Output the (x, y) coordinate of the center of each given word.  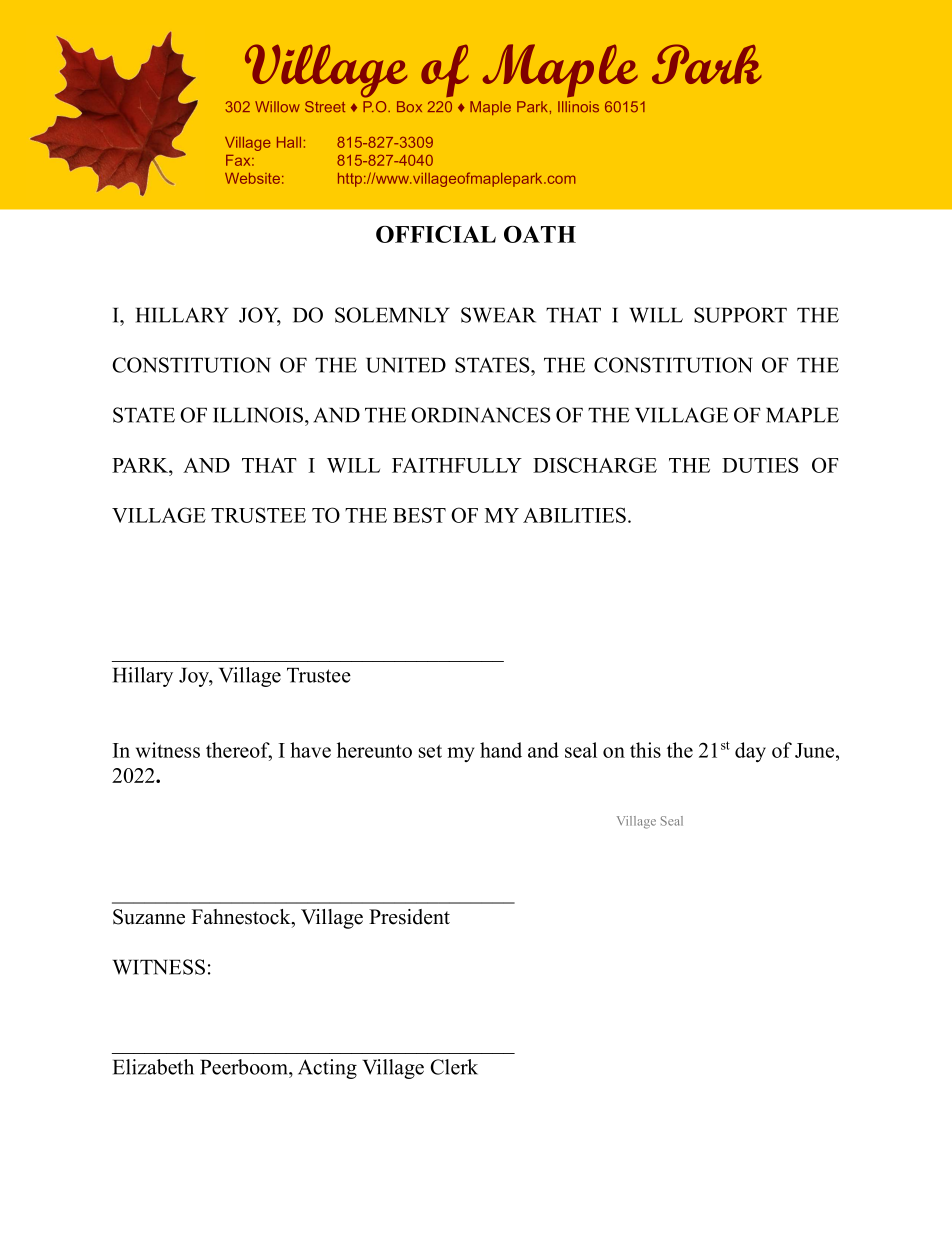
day (750, 752)
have (310, 750)
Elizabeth (153, 1067)
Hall (289, 142)
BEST (419, 515)
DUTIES (760, 465)
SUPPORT (740, 315)
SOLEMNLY (392, 315)
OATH (540, 234)
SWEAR (498, 315)
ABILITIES (574, 515)
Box (409, 106)
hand (501, 750)
